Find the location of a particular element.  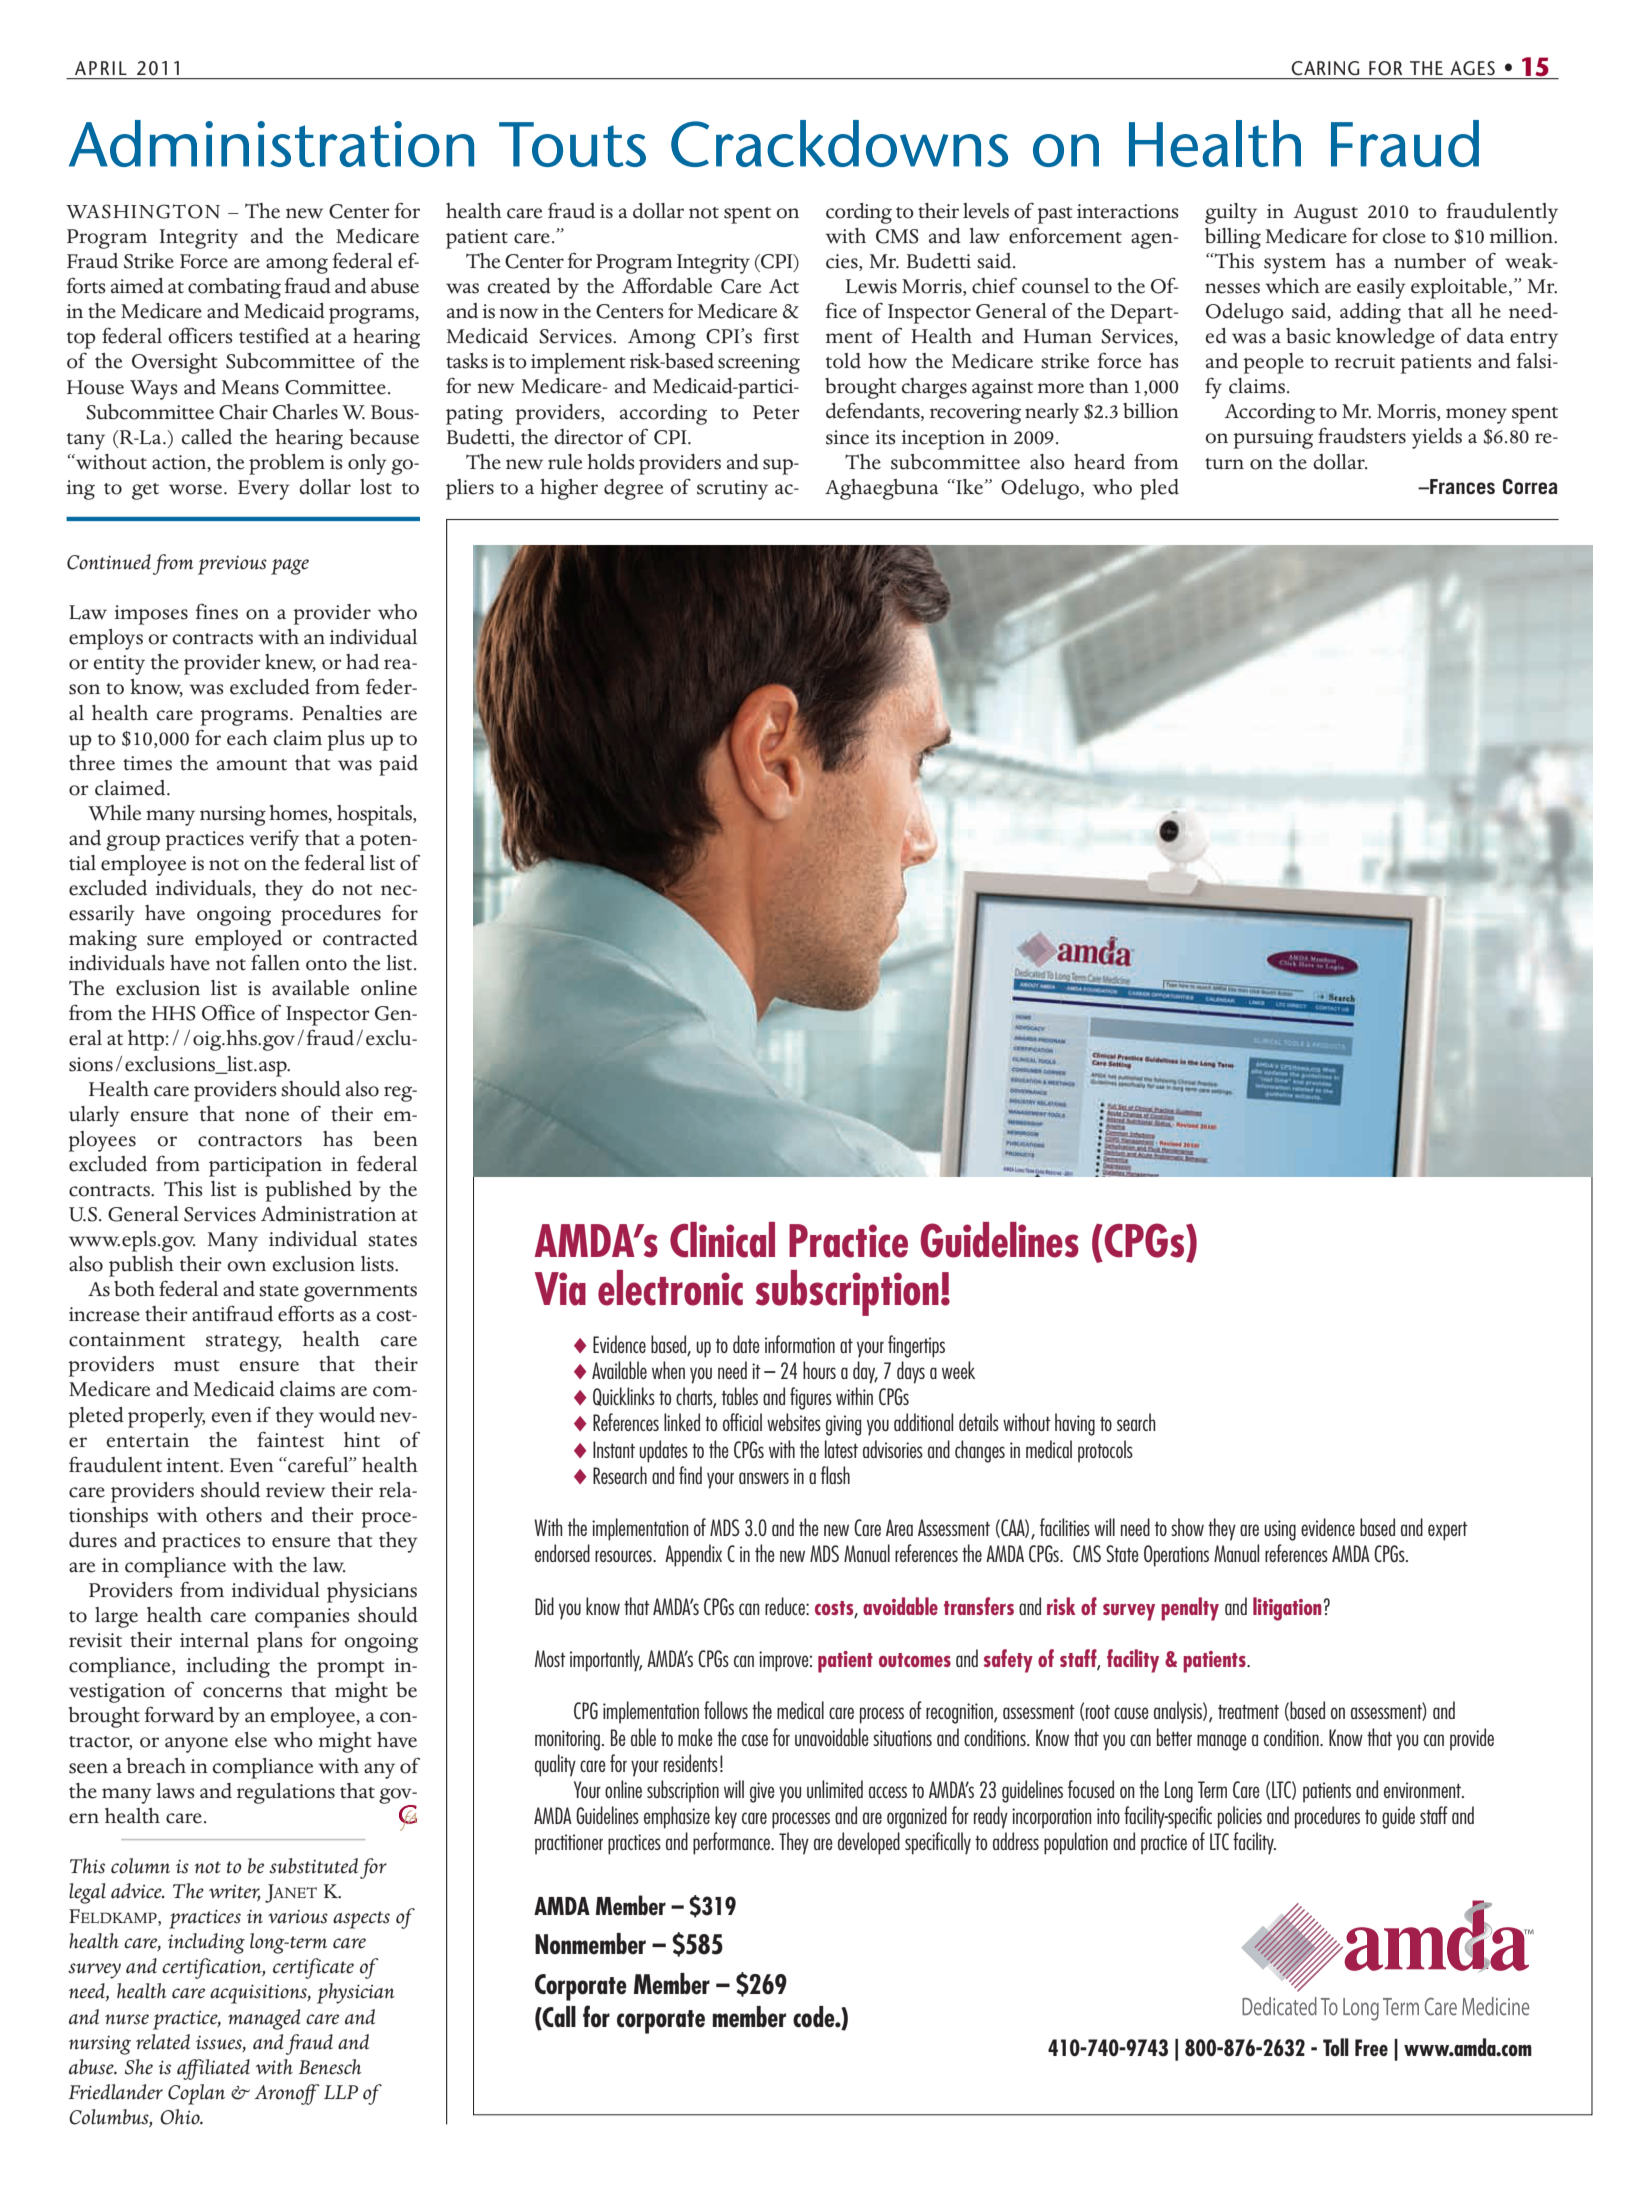

Clinical is located at coordinates (722, 1240).
